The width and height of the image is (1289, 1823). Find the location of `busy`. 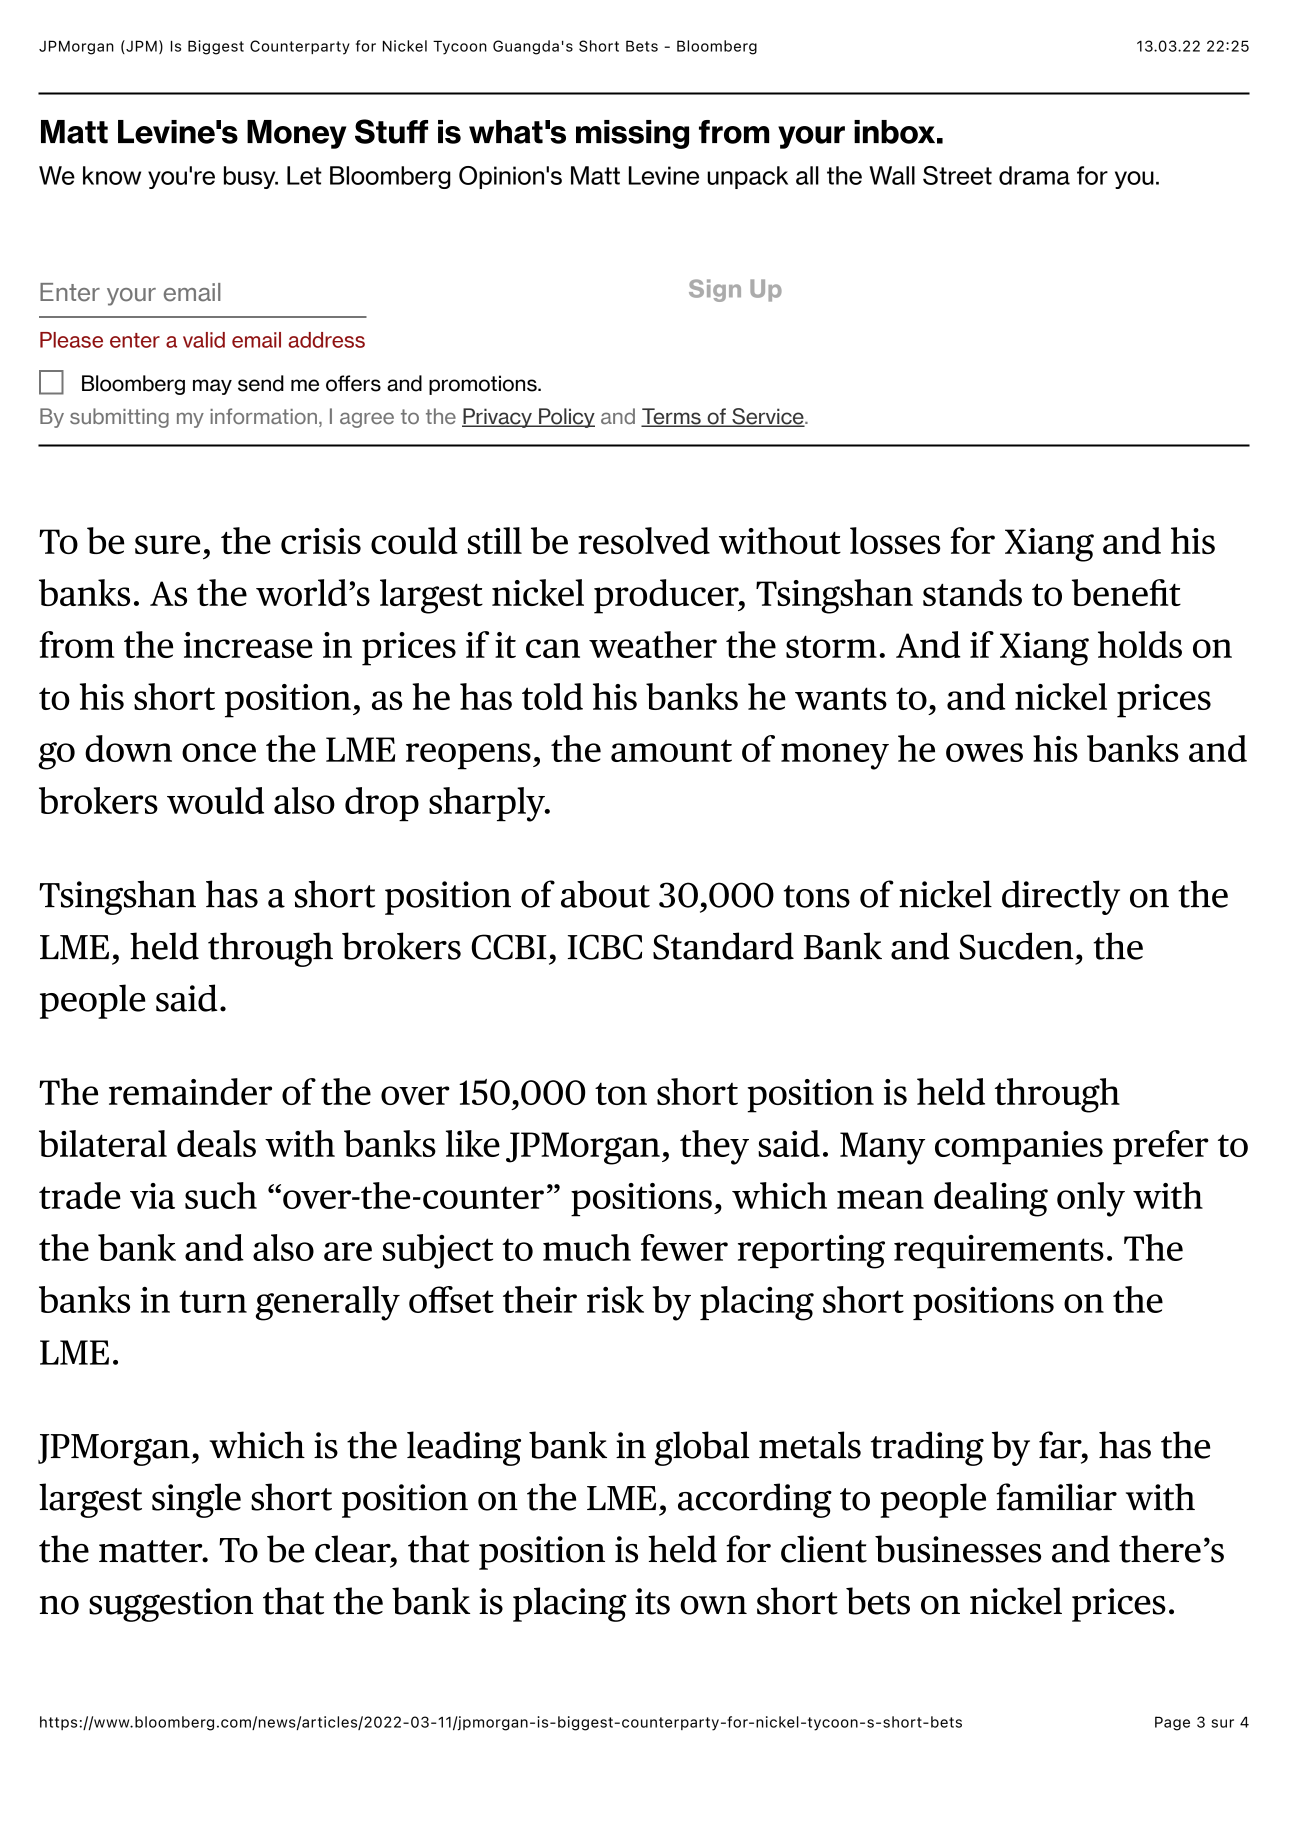

busy is located at coordinates (251, 177).
